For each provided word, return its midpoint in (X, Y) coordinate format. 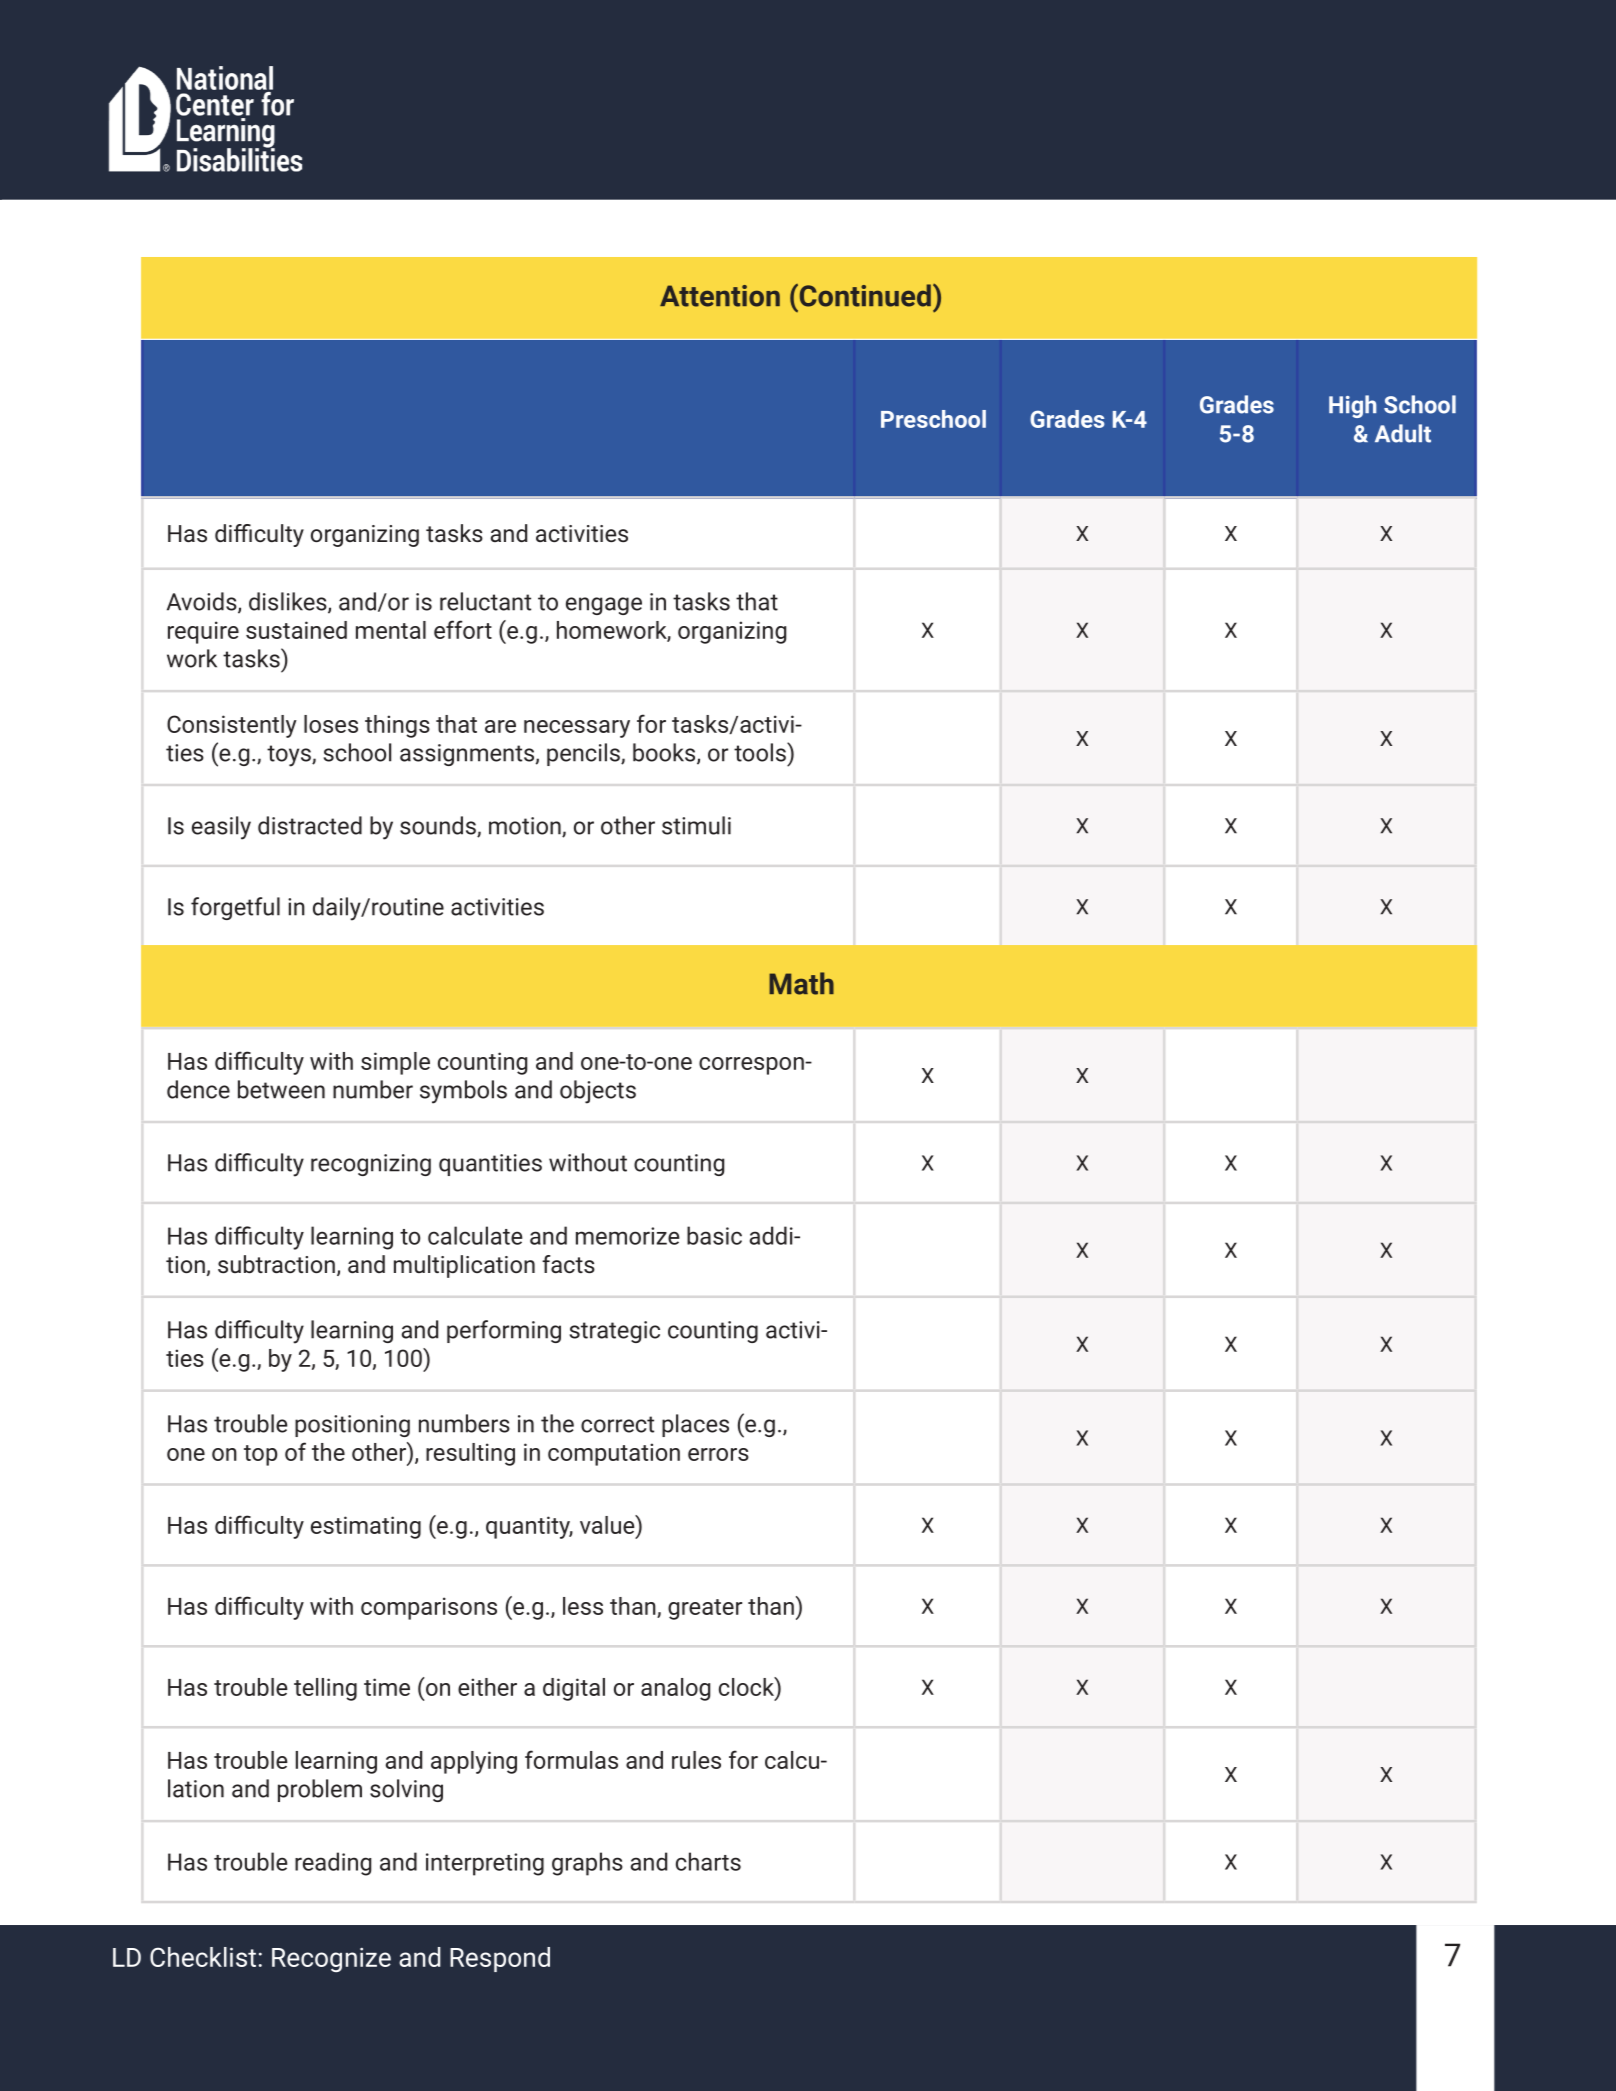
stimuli (696, 825)
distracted (310, 825)
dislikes (289, 602)
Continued (864, 295)
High (1353, 406)
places (695, 1425)
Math (801, 983)
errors (718, 1454)
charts (708, 1861)
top (261, 1455)
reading (333, 1864)
